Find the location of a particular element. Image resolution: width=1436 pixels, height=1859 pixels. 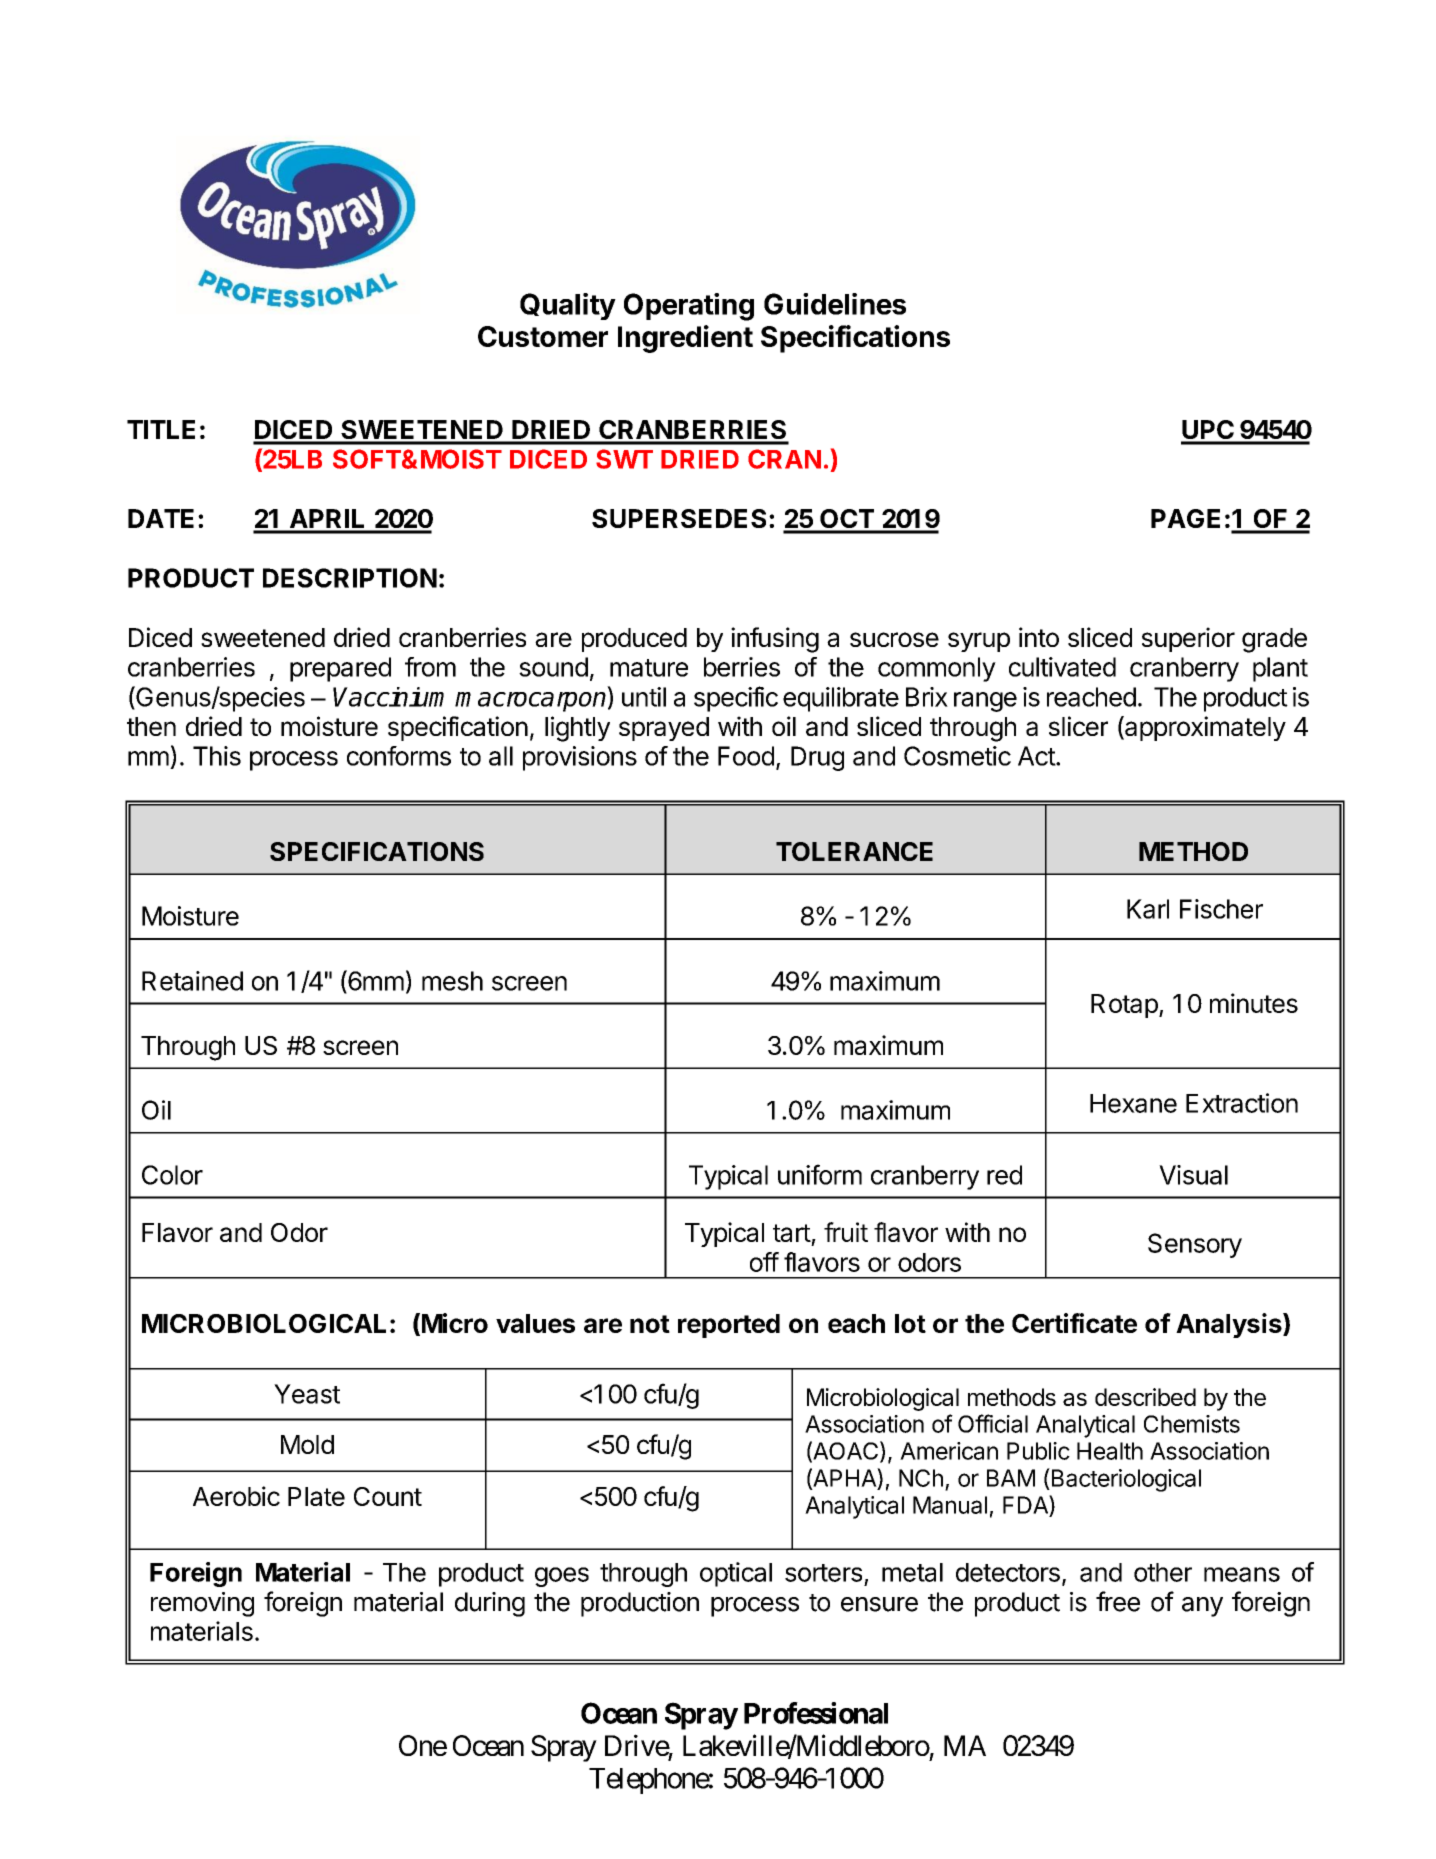

Retained is located at coordinates (192, 981).
